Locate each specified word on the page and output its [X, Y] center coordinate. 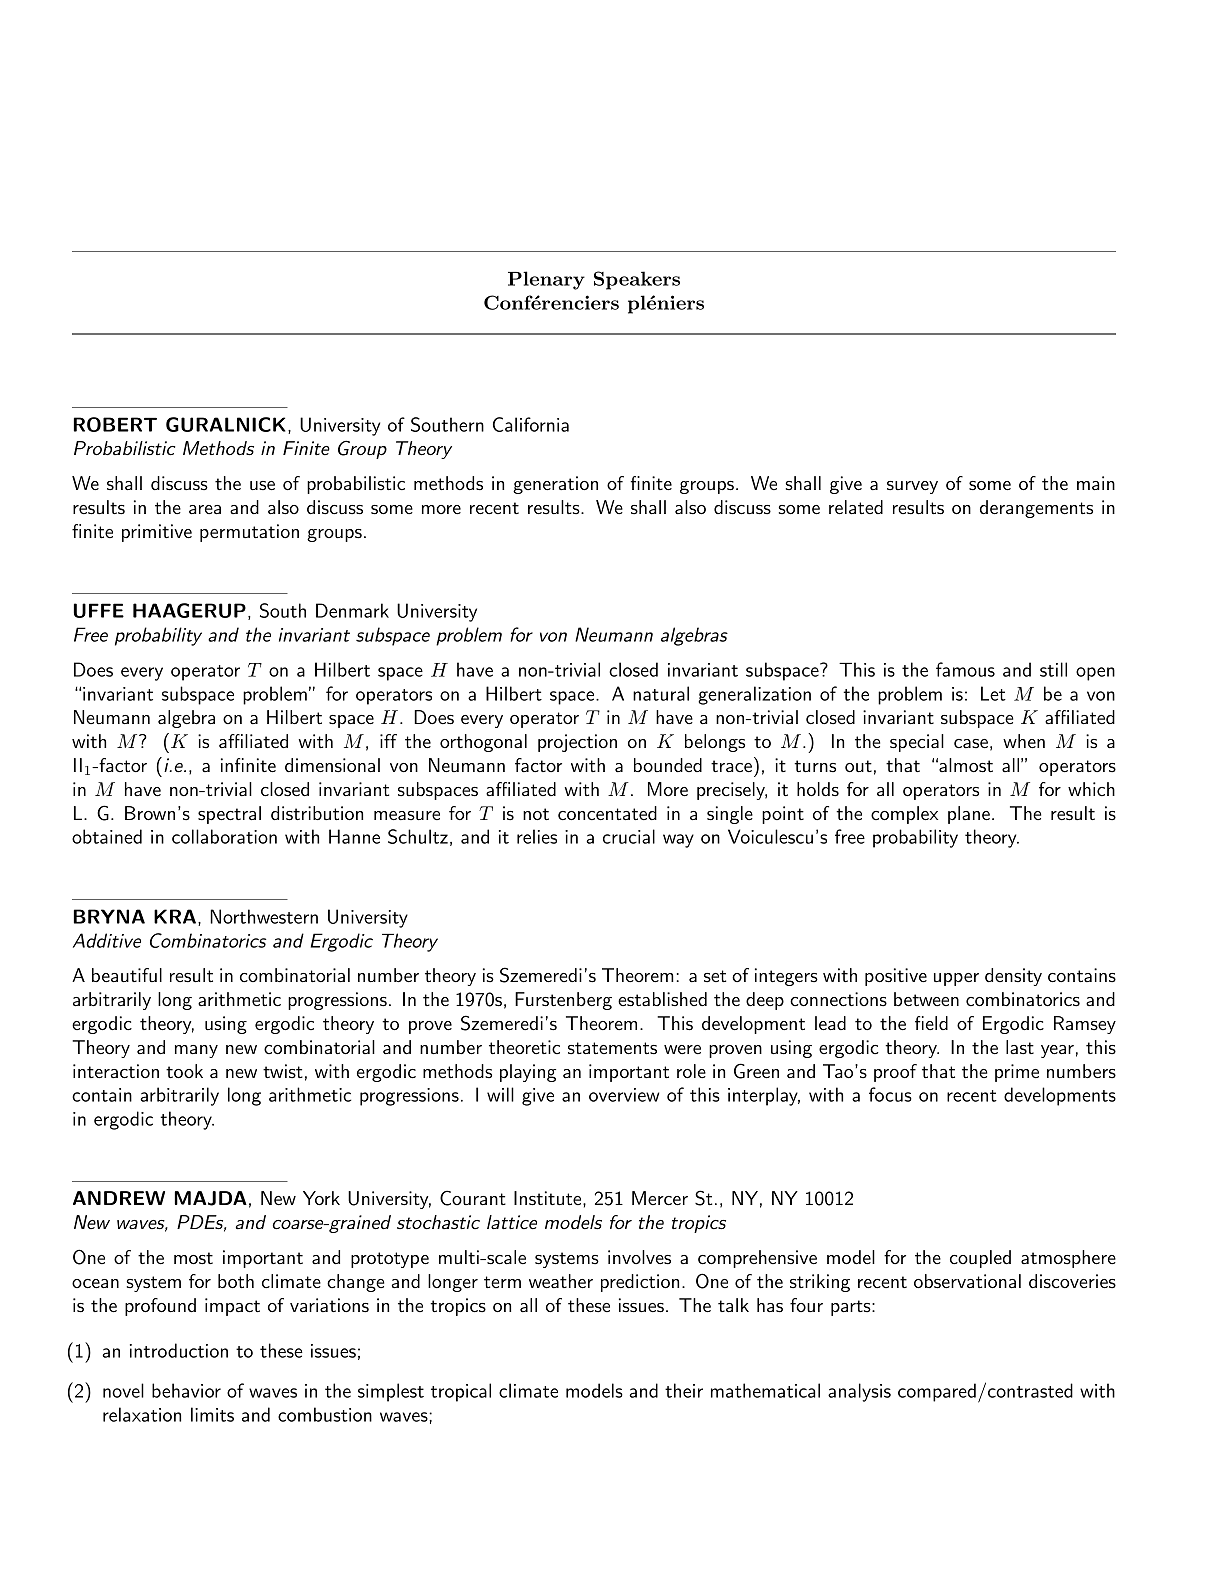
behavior [186, 1390]
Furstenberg [563, 1001]
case [971, 744]
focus [890, 1094]
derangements [1036, 509]
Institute [549, 1198]
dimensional [332, 765]
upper [956, 979]
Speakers [637, 280]
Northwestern [264, 916]
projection [577, 743]
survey [912, 487]
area [205, 510]
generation [555, 485]
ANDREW [119, 1198]
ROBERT [115, 424]
